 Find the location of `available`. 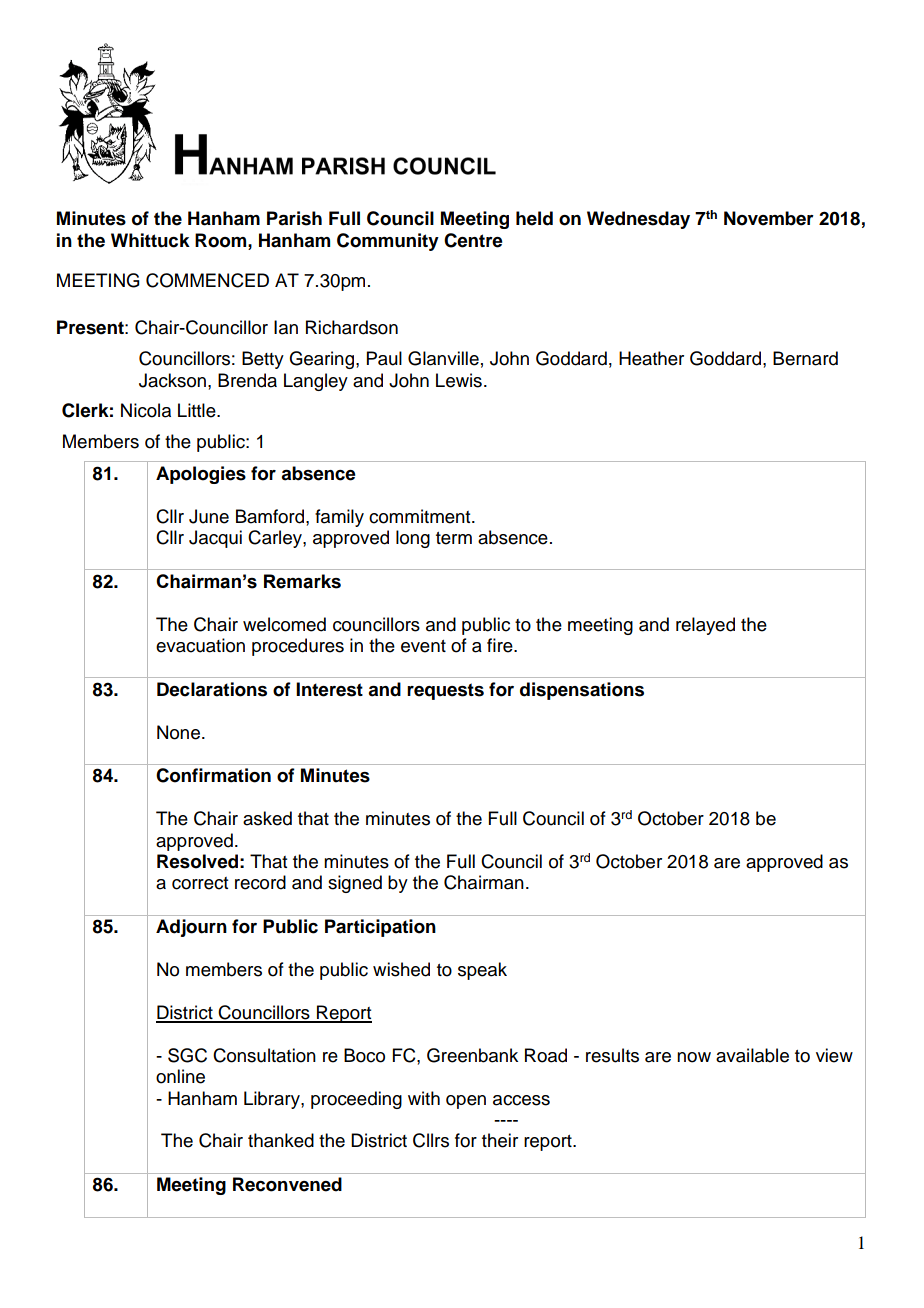

available is located at coordinates (752, 1055).
